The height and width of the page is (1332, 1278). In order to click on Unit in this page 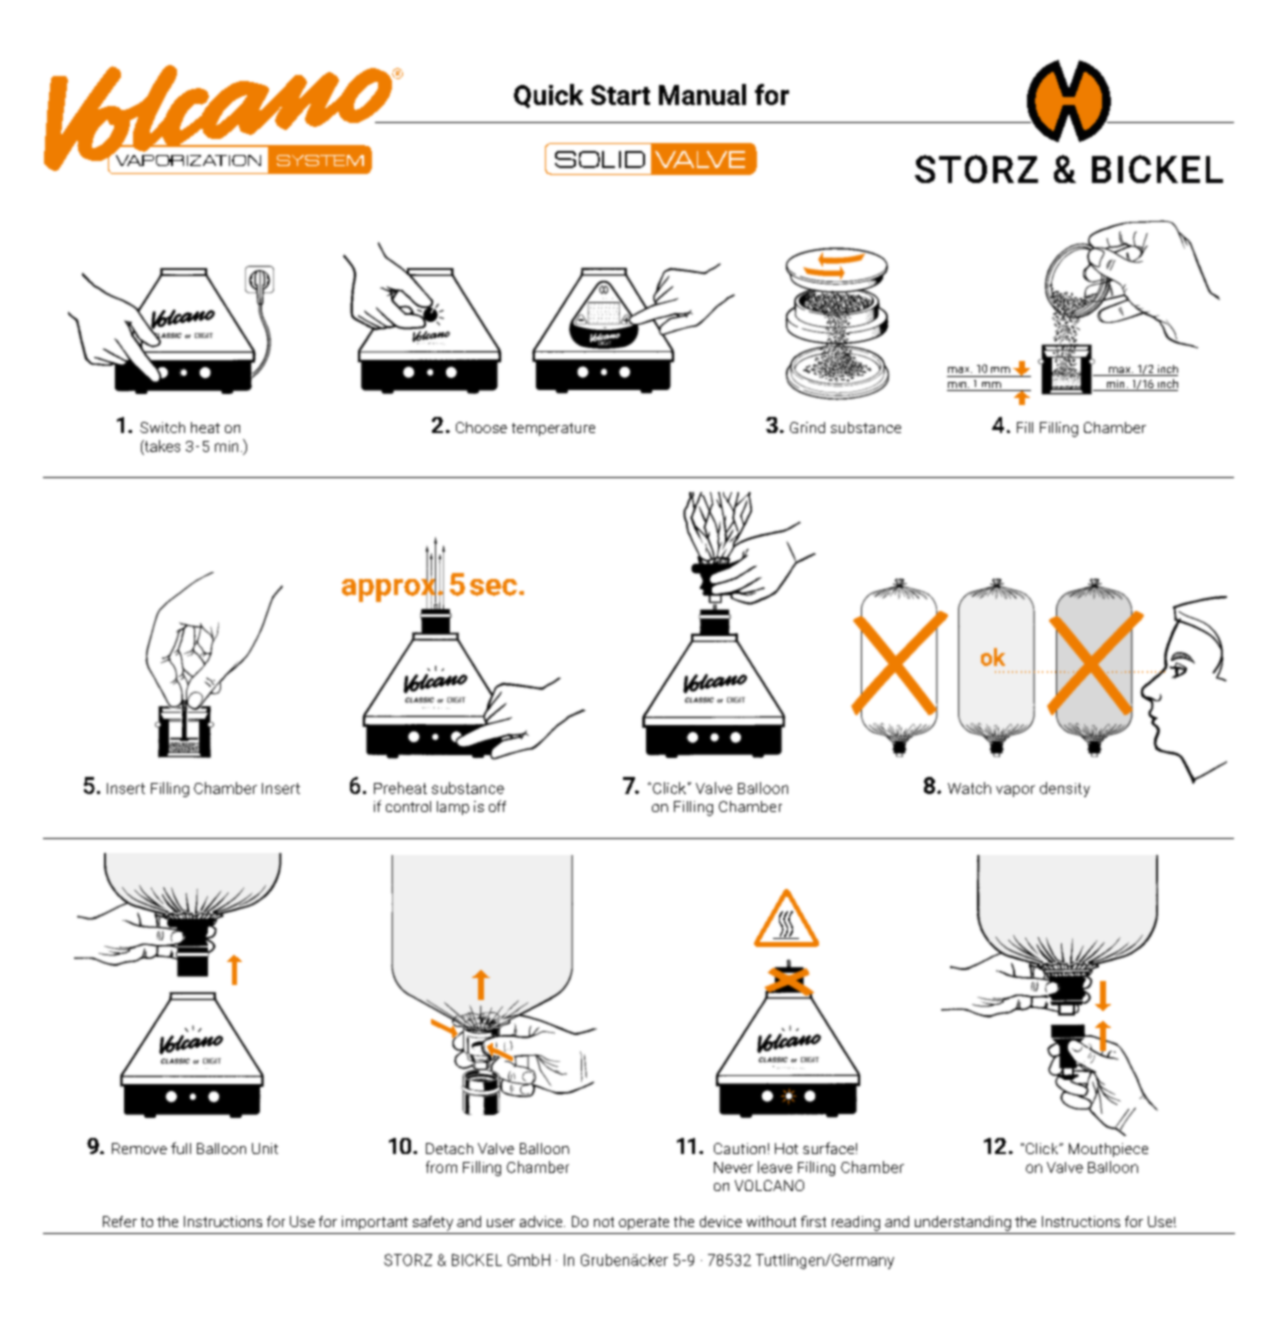, I will do `click(265, 1148)`.
